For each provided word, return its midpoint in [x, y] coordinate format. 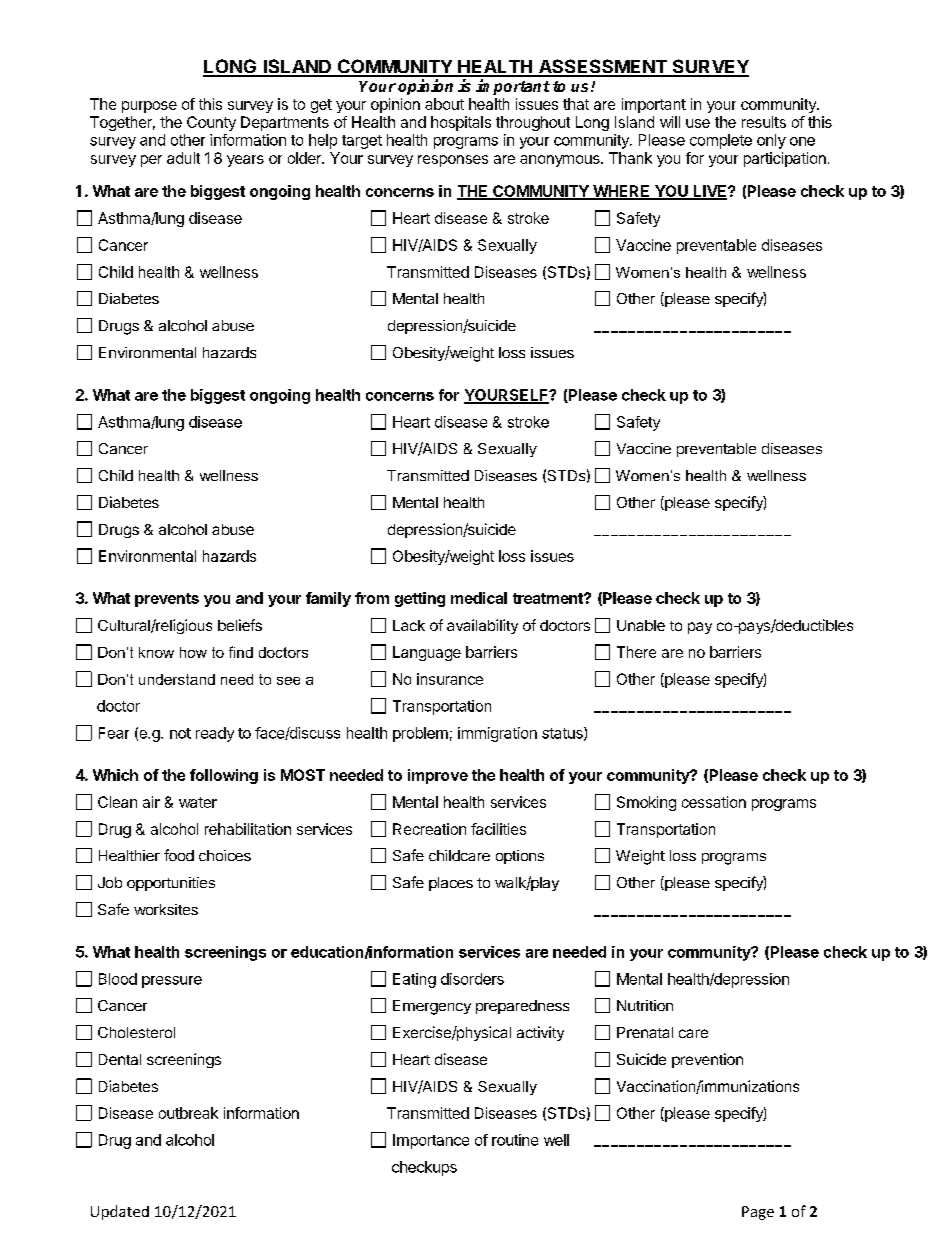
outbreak [188, 1113]
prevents [167, 600]
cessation [714, 802]
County [211, 123]
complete [721, 141]
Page [758, 1213]
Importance [431, 1141]
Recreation [429, 829]
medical [479, 598]
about [444, 104]
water [198, 802]
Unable [641, 625]
